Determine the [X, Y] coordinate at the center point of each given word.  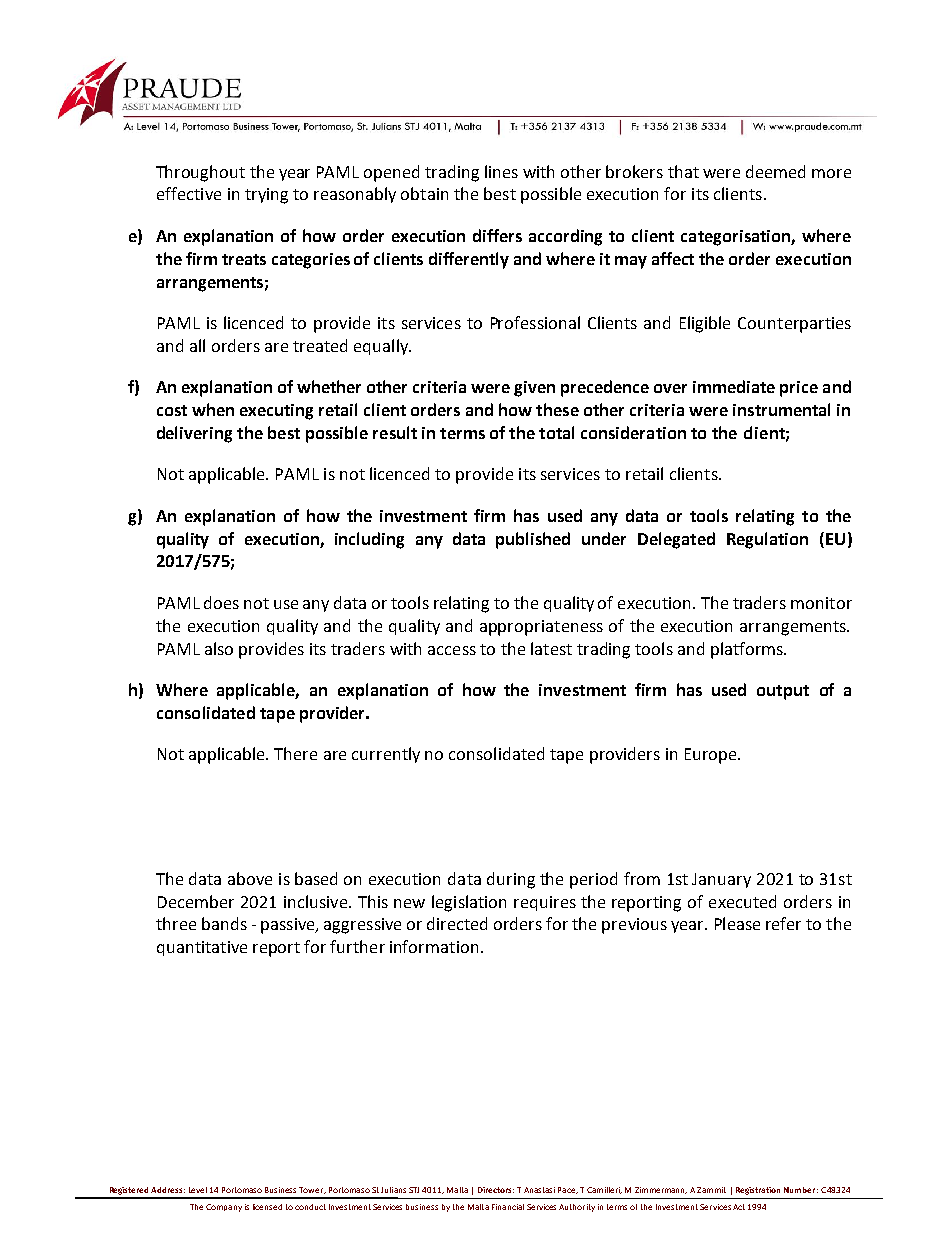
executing [276, 412]
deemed [775, 171]
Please [737, 923]
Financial [508, 1207]
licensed [267, 1207]
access [452, 650]
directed [457, 923]
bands [224, 923]
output [783, 692]
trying [266, 196]
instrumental [781, 409]
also [219, 648]
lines [501, 171]
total [556, 432]
